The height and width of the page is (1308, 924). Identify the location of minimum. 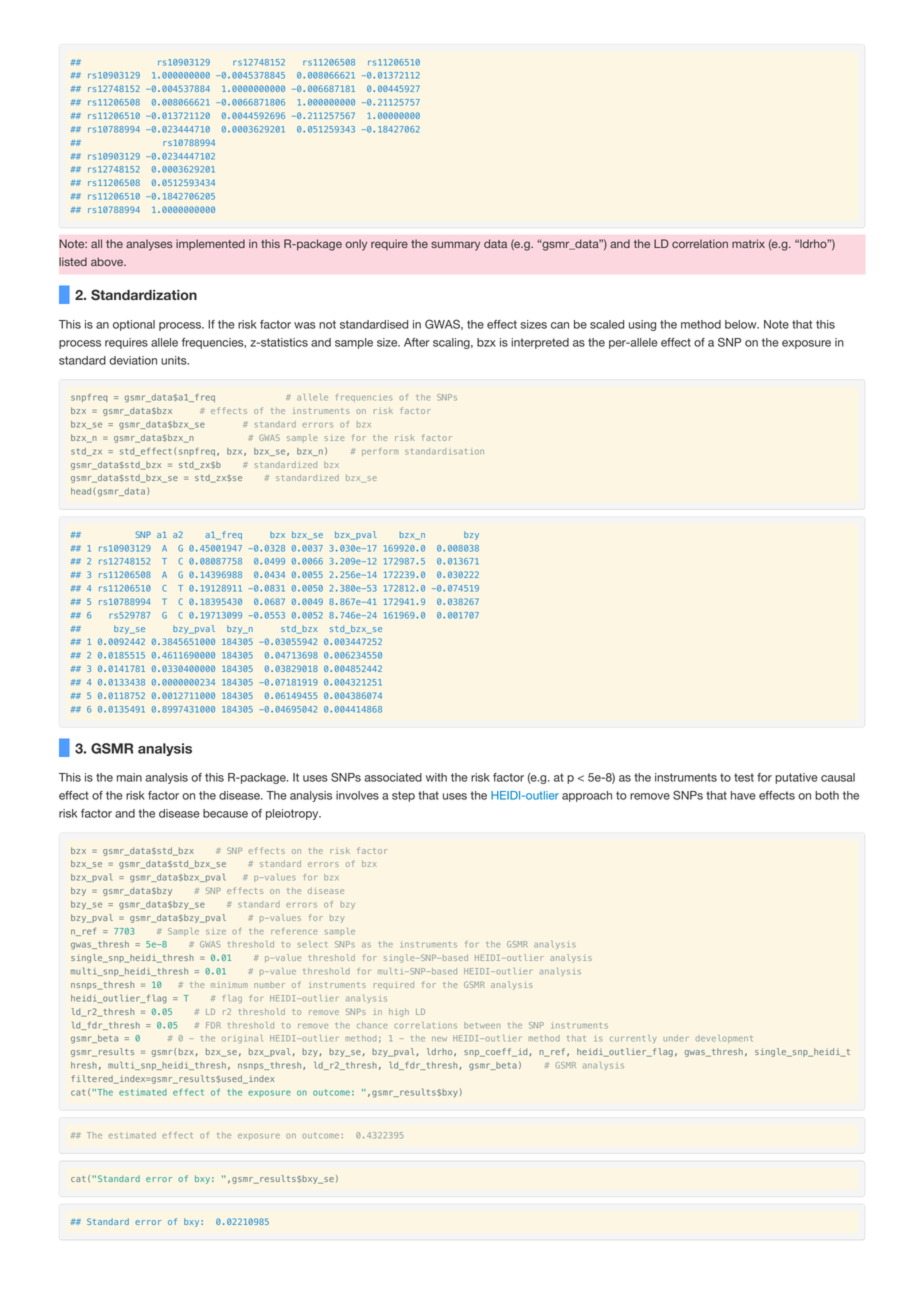
(229, 985).
